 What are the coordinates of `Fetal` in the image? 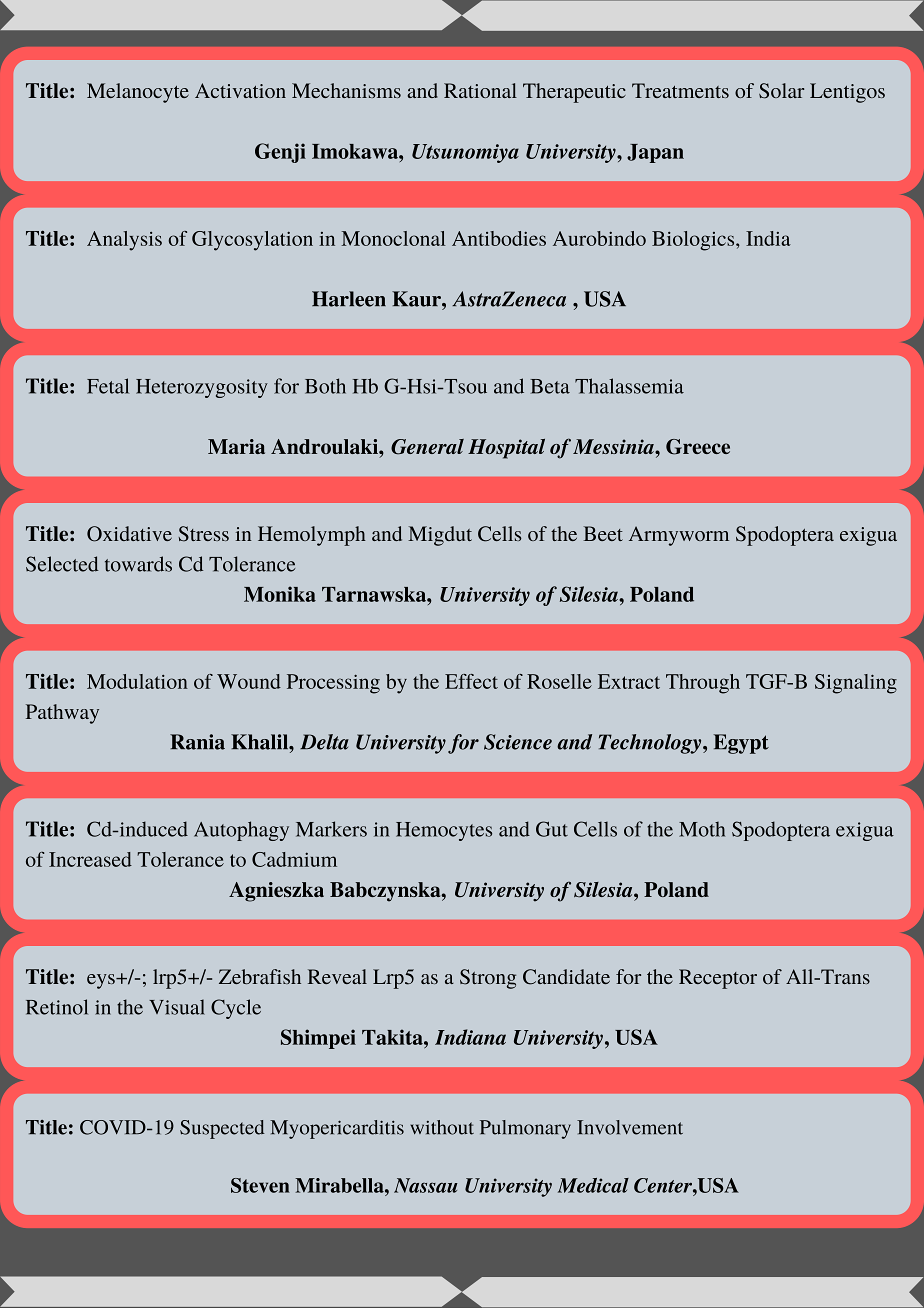 It's located at (108, 386).
